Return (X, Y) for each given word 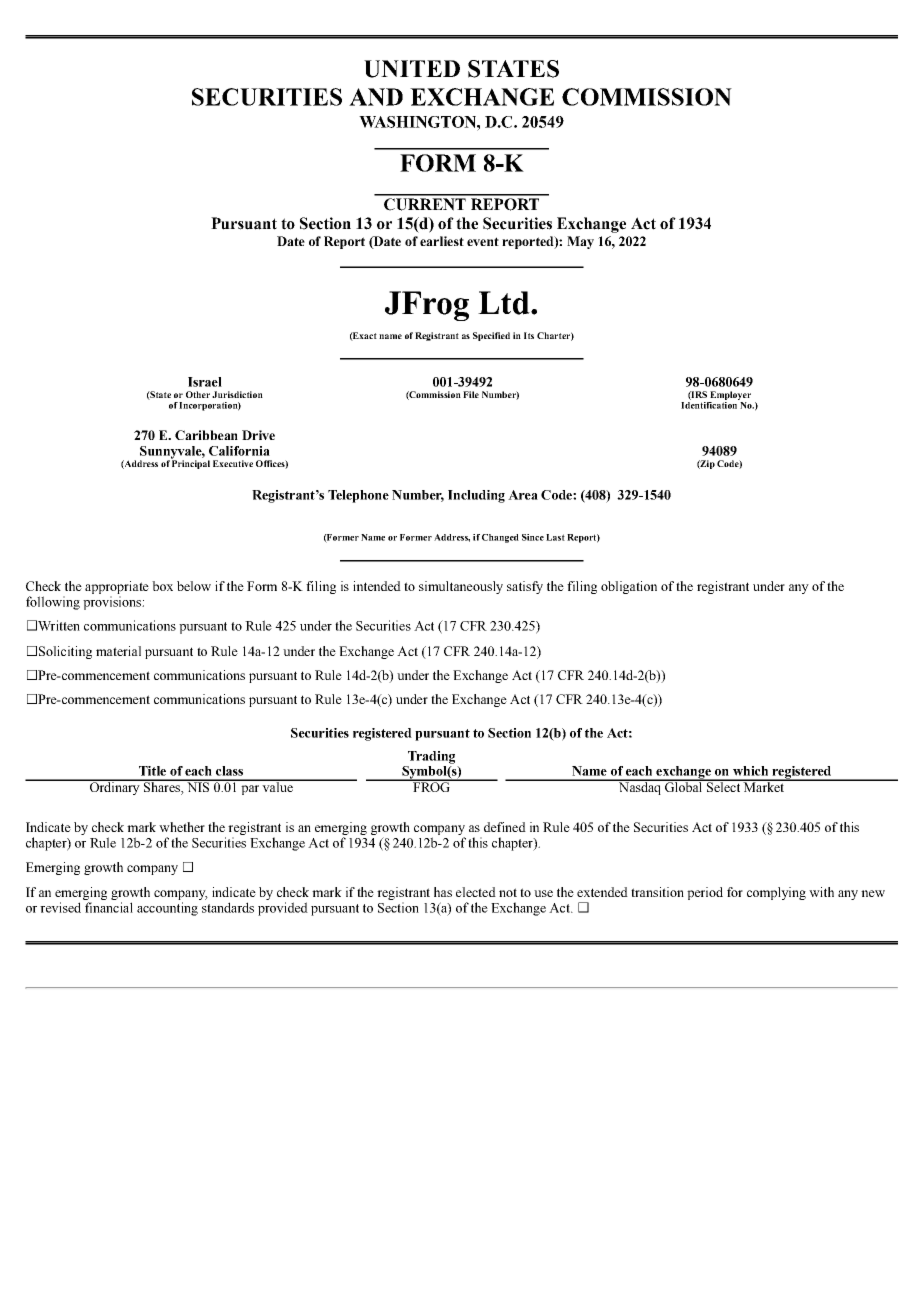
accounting (167, 909)
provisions (113, 603)
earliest (442, 241)
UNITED (412, 69)
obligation (629, 587)
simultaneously (461, 587)
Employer (730, 395)
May (580, 242)
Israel (205, 382)
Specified (491, 336)
